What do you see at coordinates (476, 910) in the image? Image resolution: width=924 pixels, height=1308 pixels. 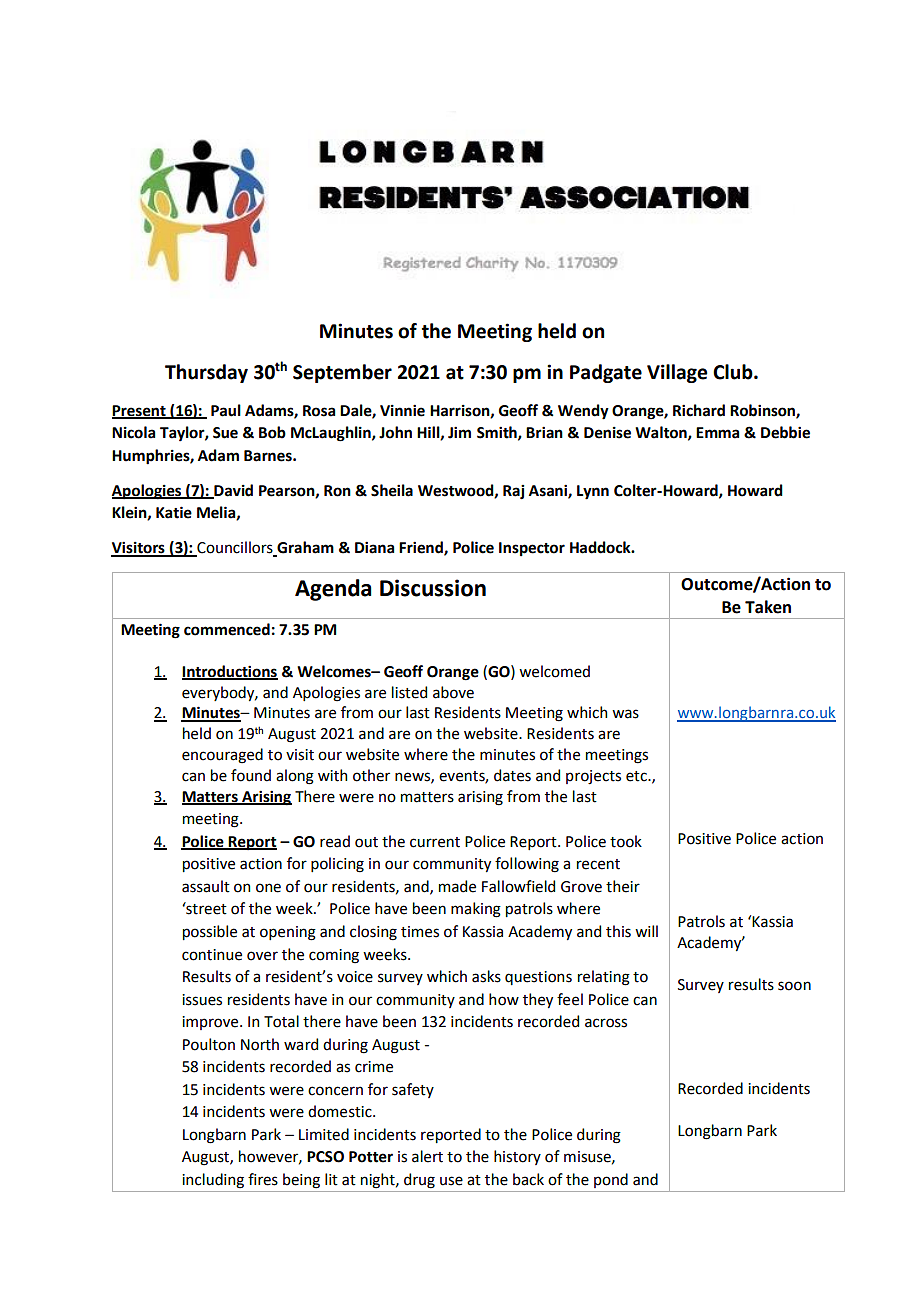 I see `making` at bounding box center [476, 910].
